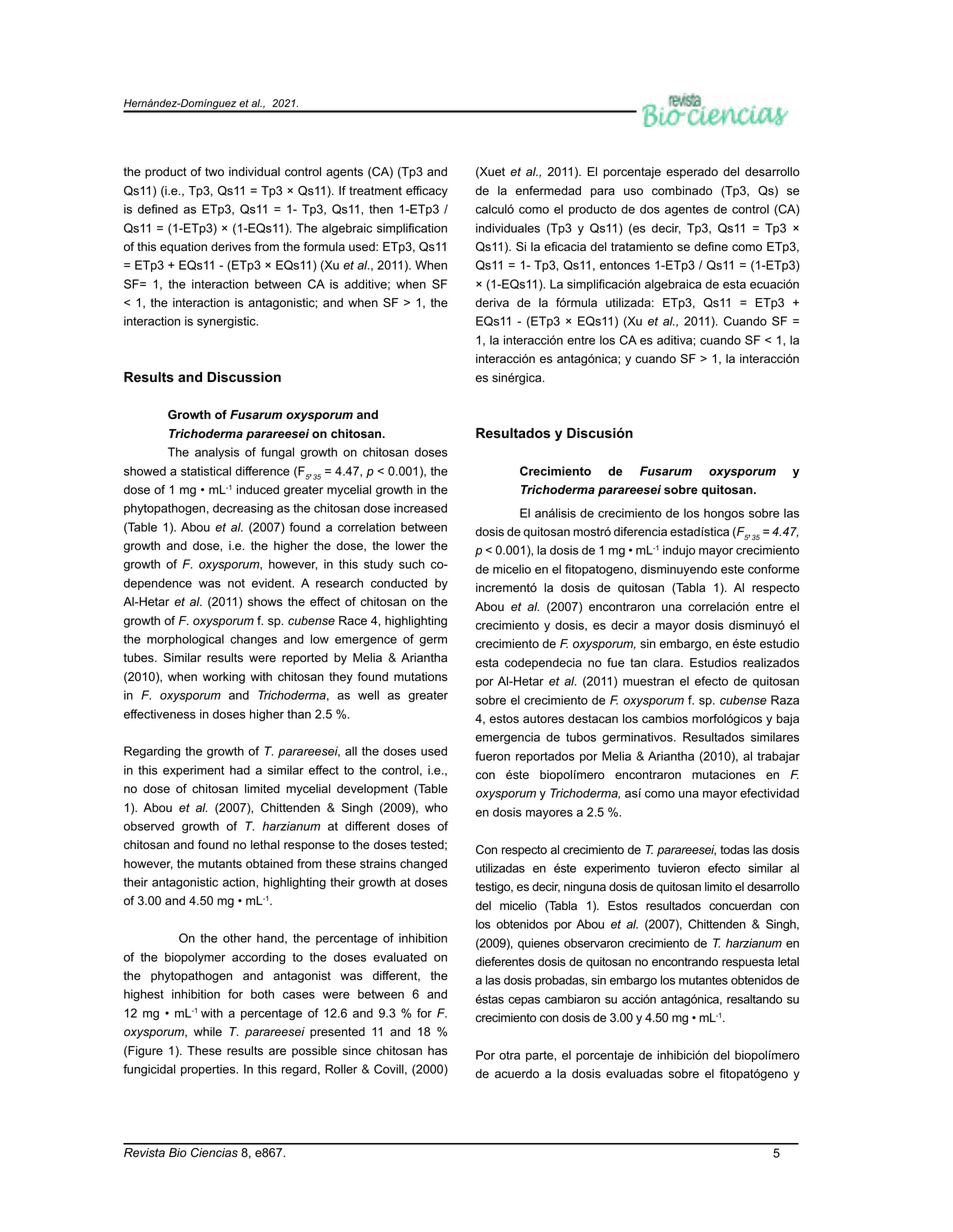 This screenshot has width=953, height=1232. Describe the element at coordinates (420, 508) in the screenshot. I see `increased` at that location.
